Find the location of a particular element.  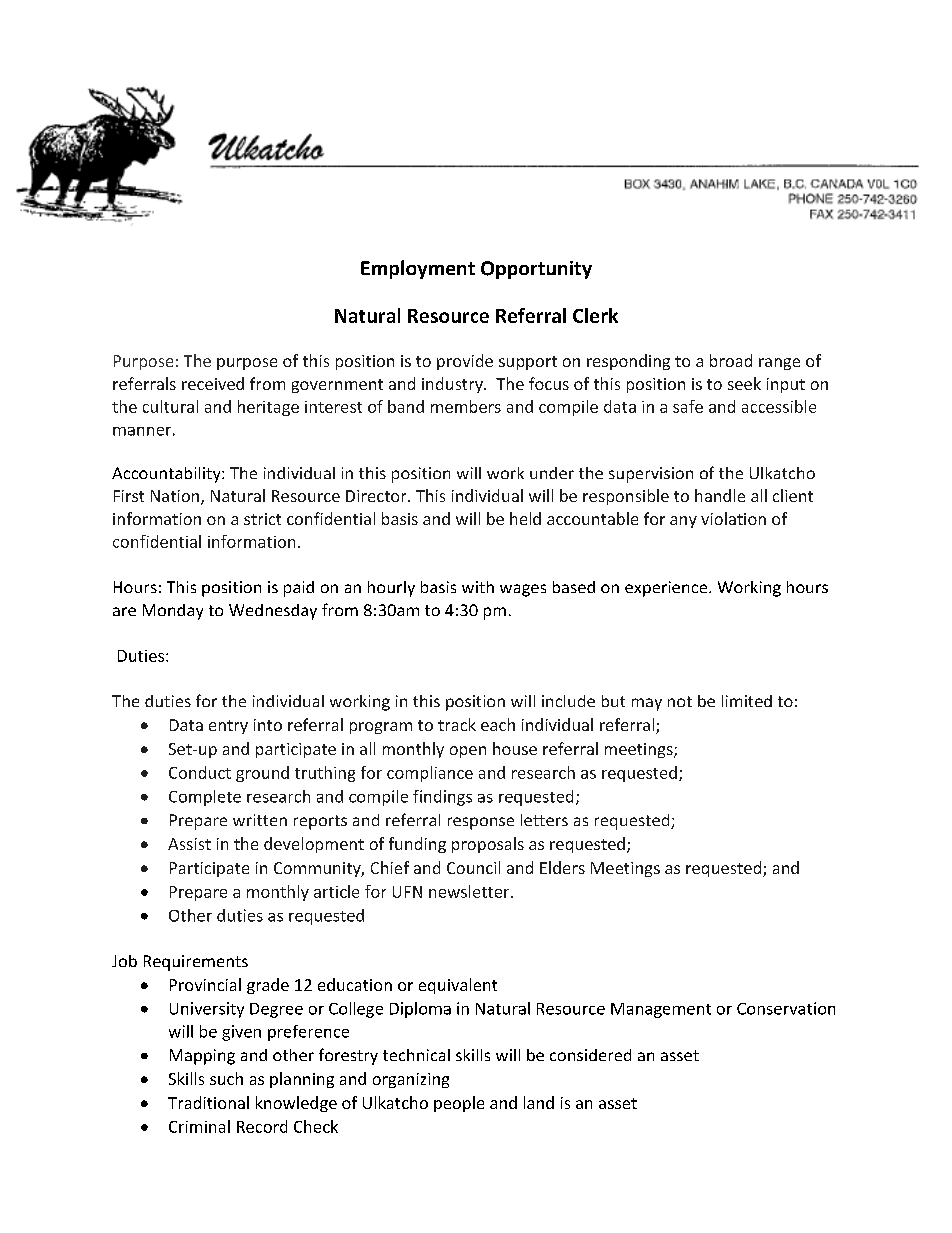

people is located at coordinates (459, 1104).
